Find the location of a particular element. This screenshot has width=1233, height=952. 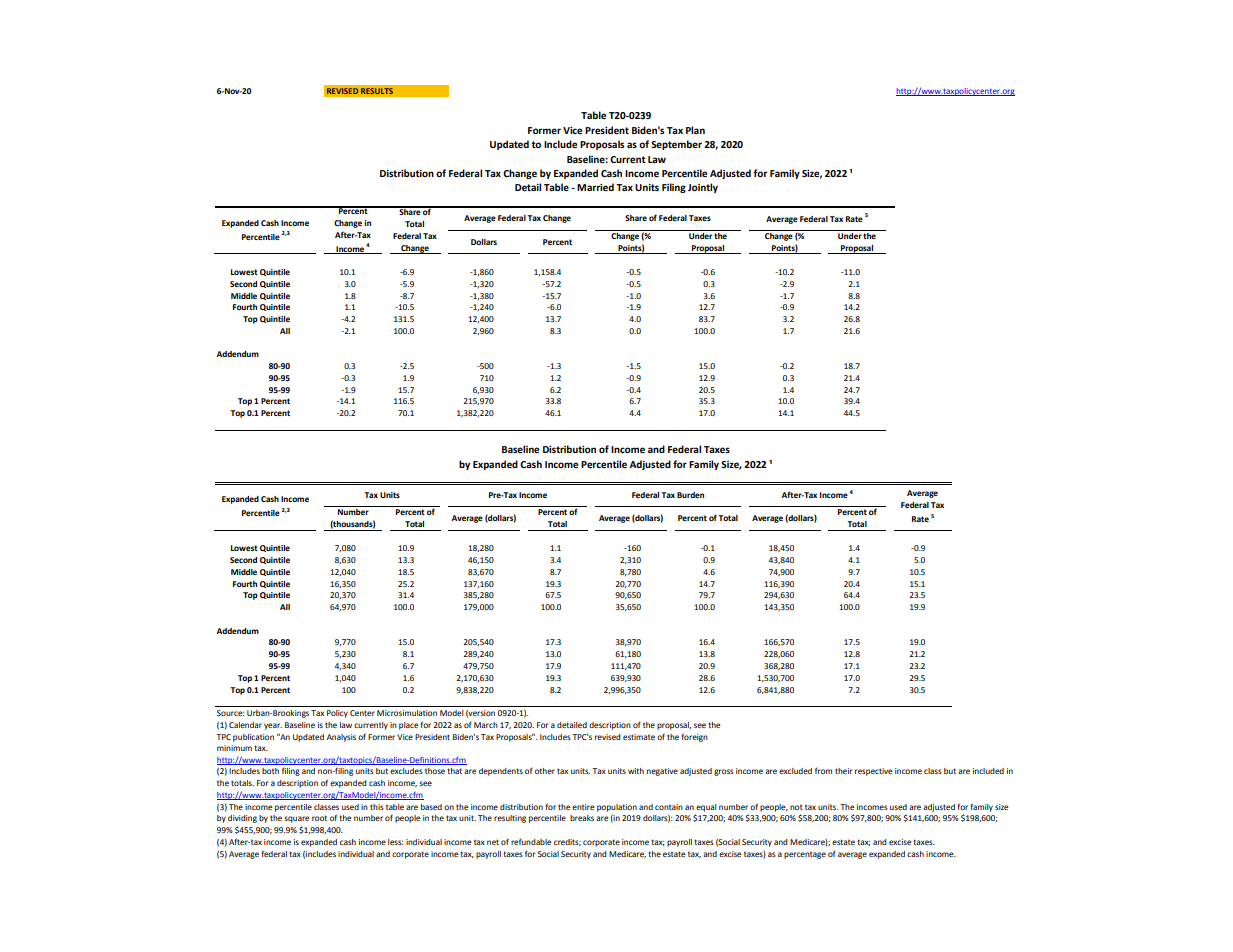

Burden is located at coordinates (690, 495).
